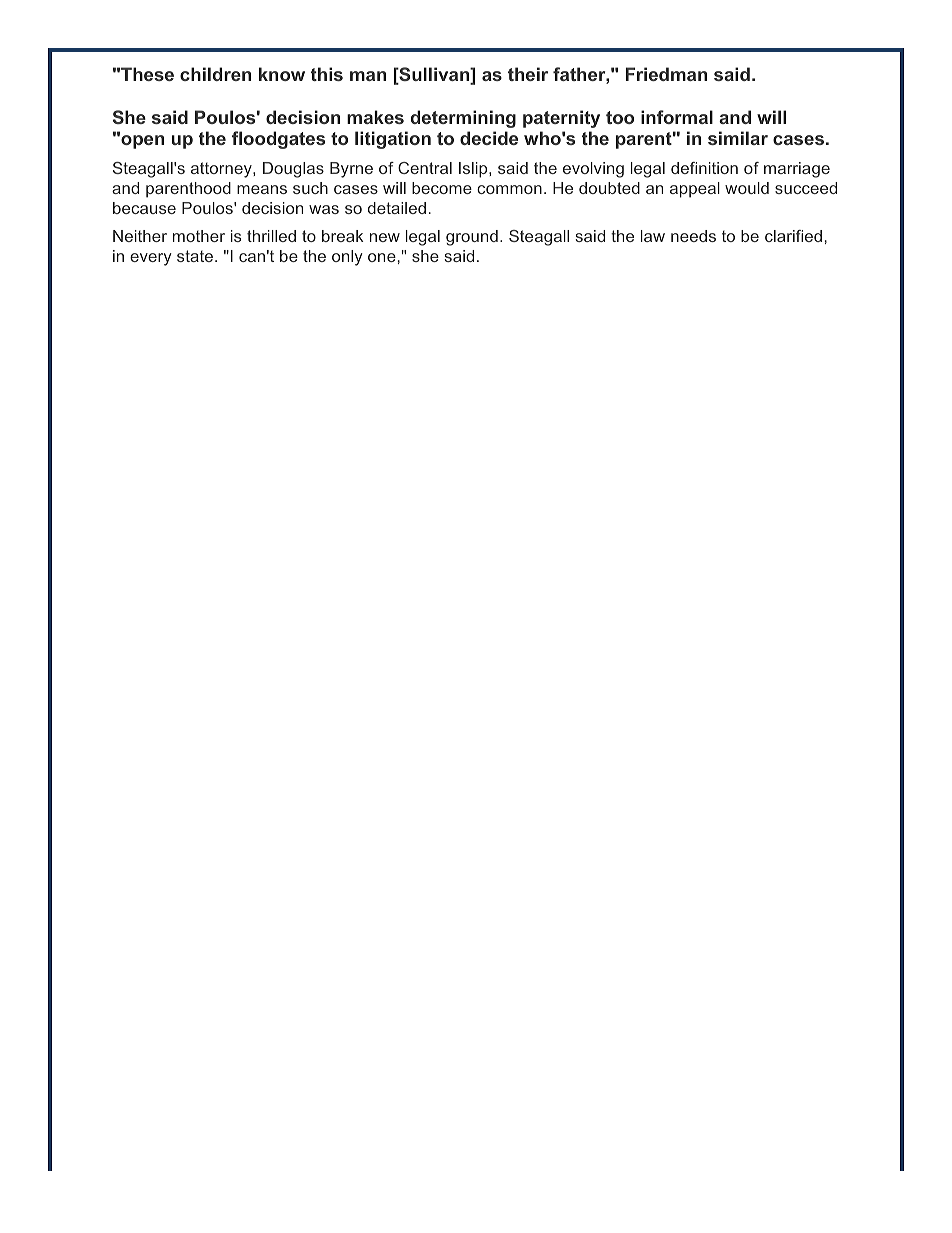  Describe the element at coordinates (383, 257) in the document. I see `one` at that location.
